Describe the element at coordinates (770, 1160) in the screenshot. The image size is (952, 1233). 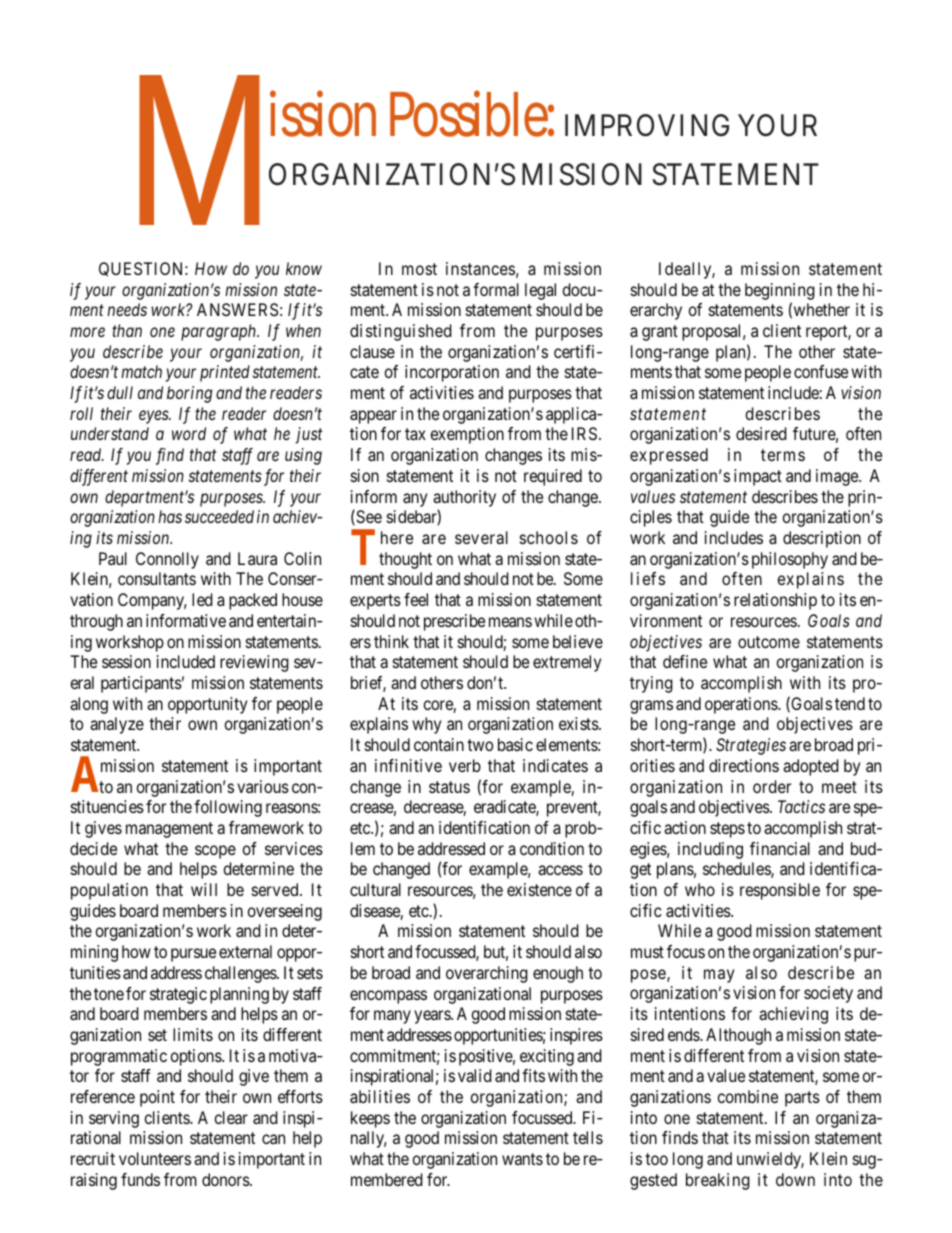
I see `unwieldy` at that location.
